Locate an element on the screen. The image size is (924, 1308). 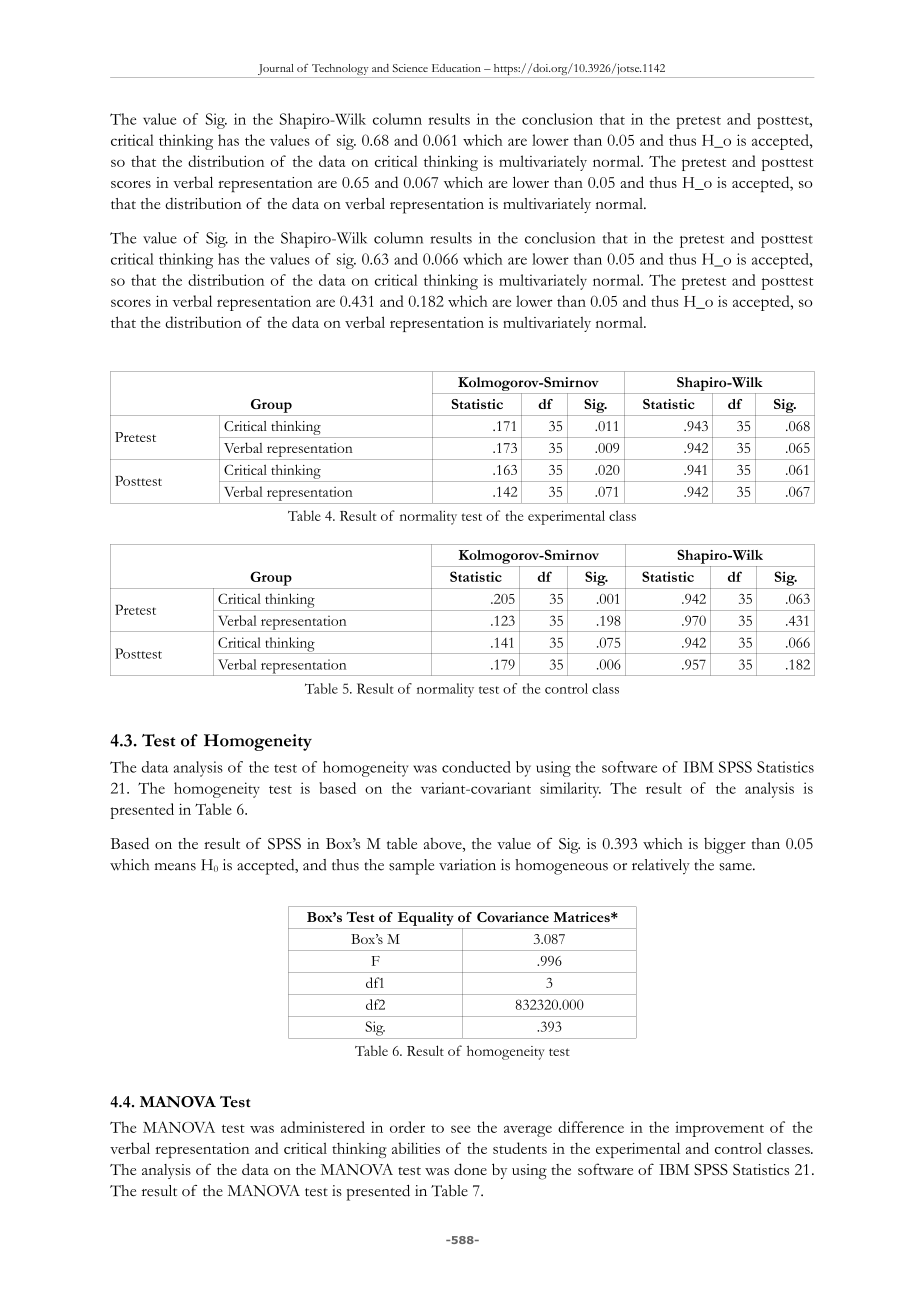
improvement is located at coordinates (719, 1129).
